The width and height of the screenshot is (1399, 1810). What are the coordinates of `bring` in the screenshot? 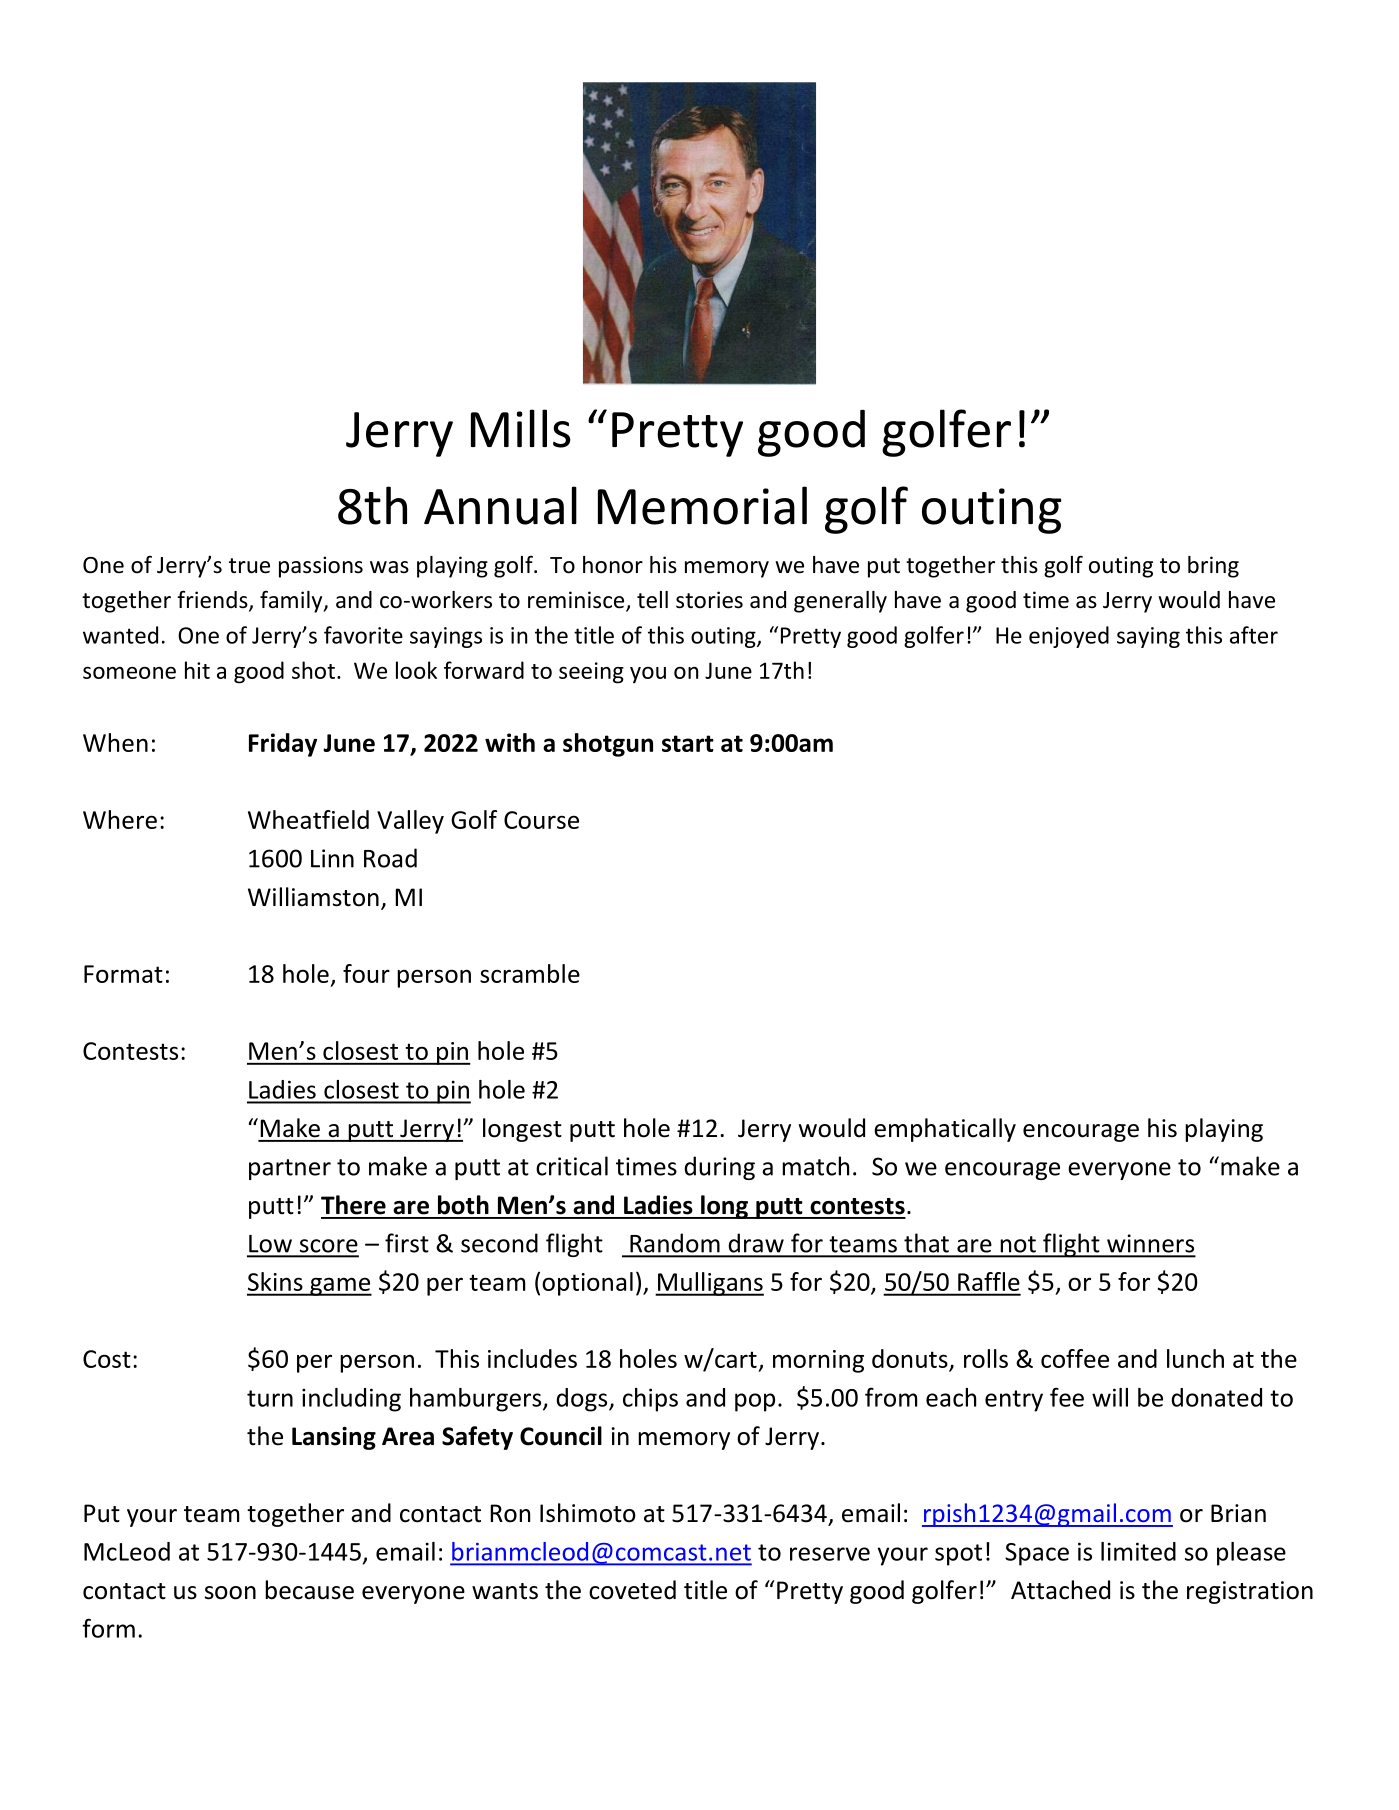 It's located at (1213, 567).
